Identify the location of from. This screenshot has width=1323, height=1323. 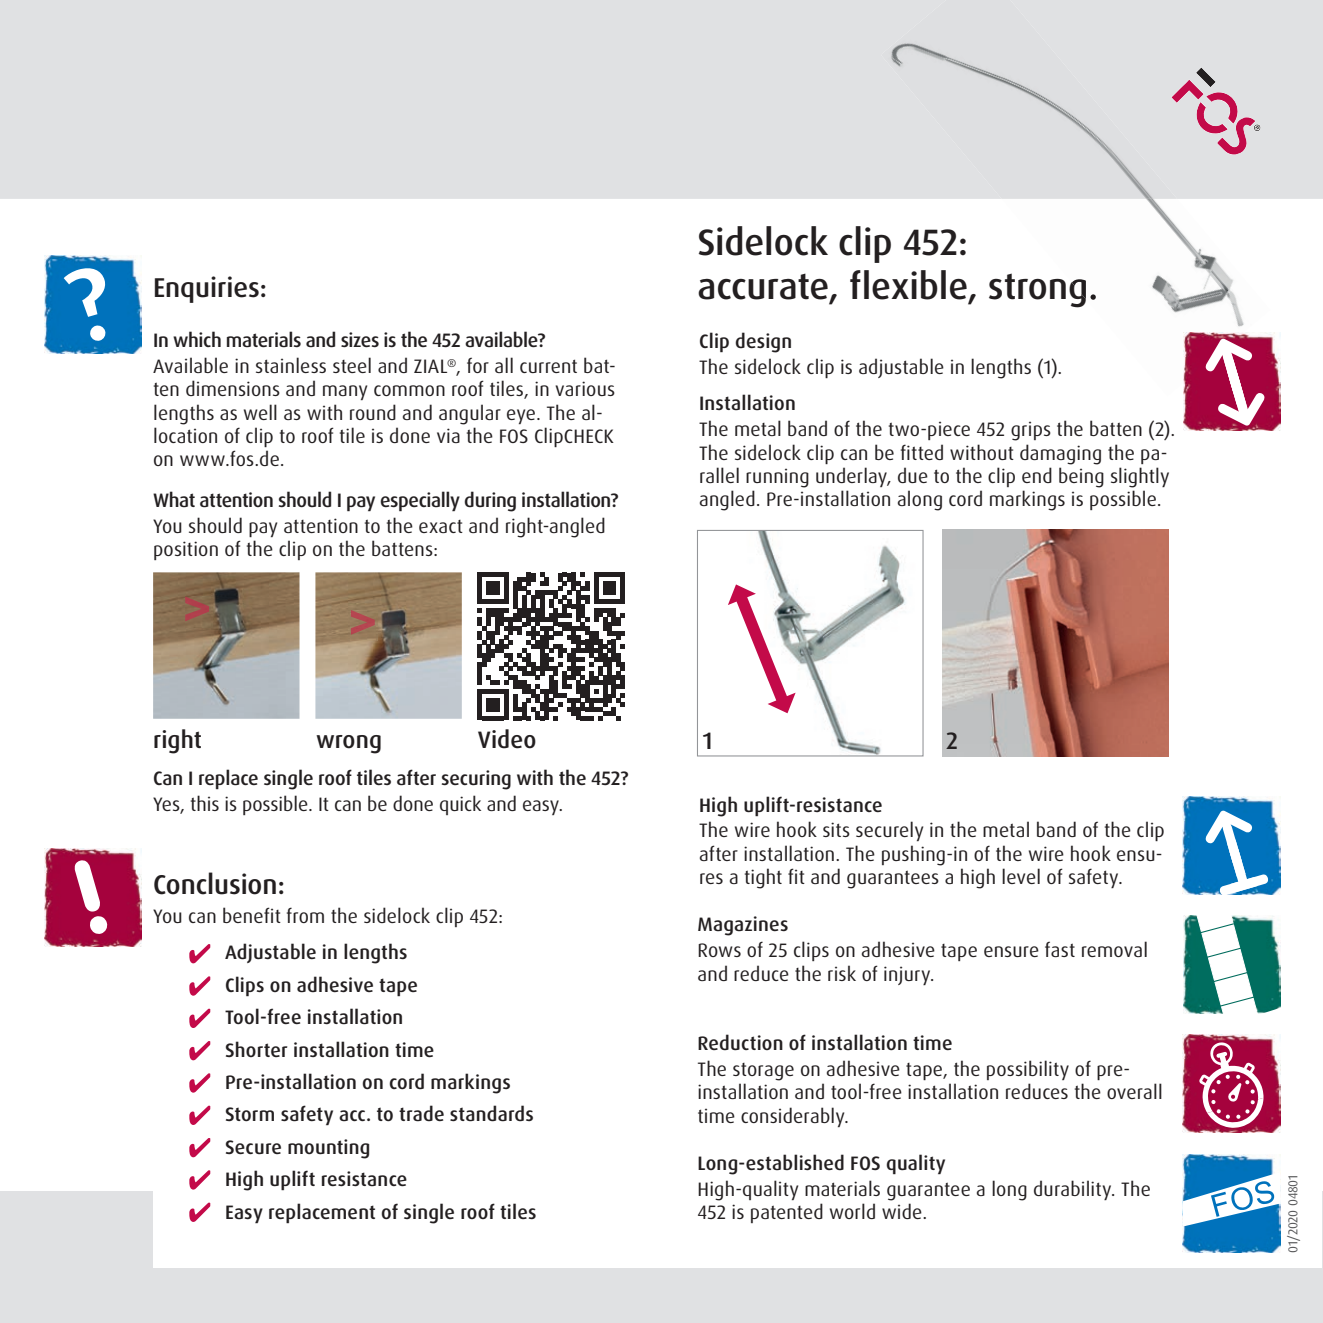
(305, 915).
